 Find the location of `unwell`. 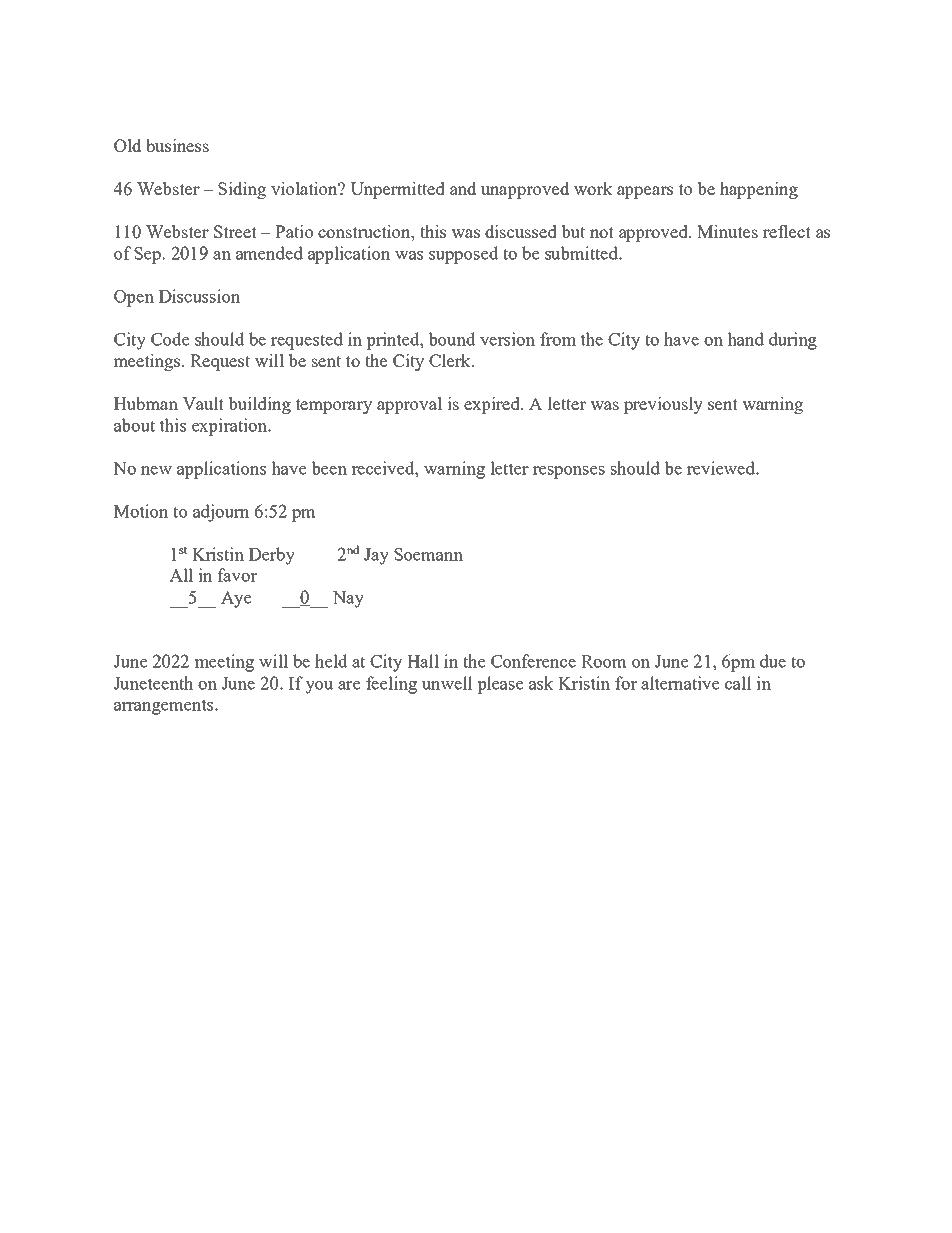

unwell is located at coordinates (447, 683).
